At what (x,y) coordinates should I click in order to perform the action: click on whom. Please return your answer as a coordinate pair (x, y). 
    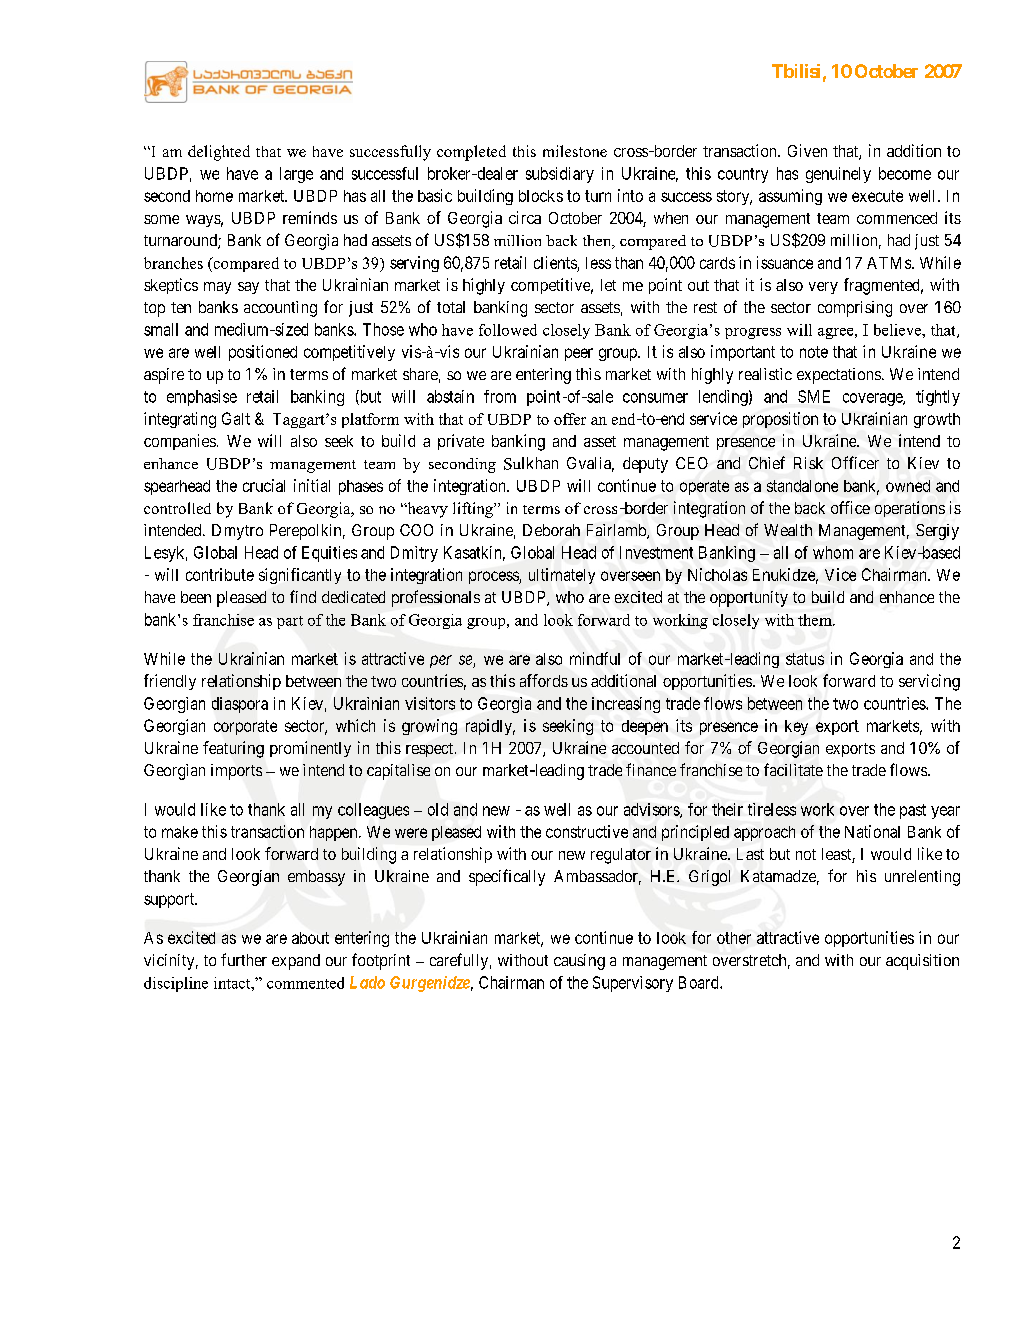
    Looking at the image, I should click on (833, 552).
